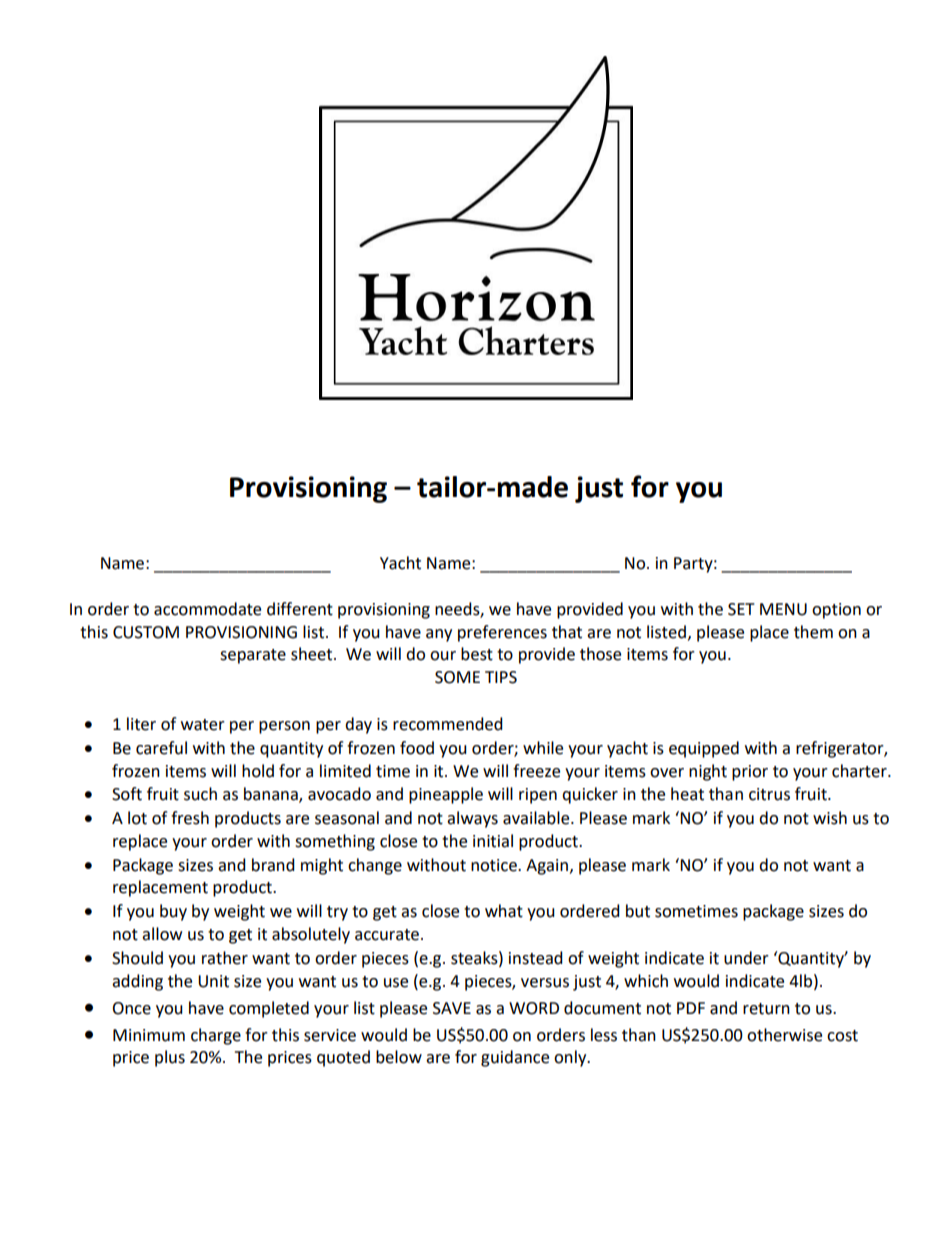 This screenshot has width=952, height=1233. Describe the element at coordinates (704, 749) in the screenshot. I see `equipped` at that location.
